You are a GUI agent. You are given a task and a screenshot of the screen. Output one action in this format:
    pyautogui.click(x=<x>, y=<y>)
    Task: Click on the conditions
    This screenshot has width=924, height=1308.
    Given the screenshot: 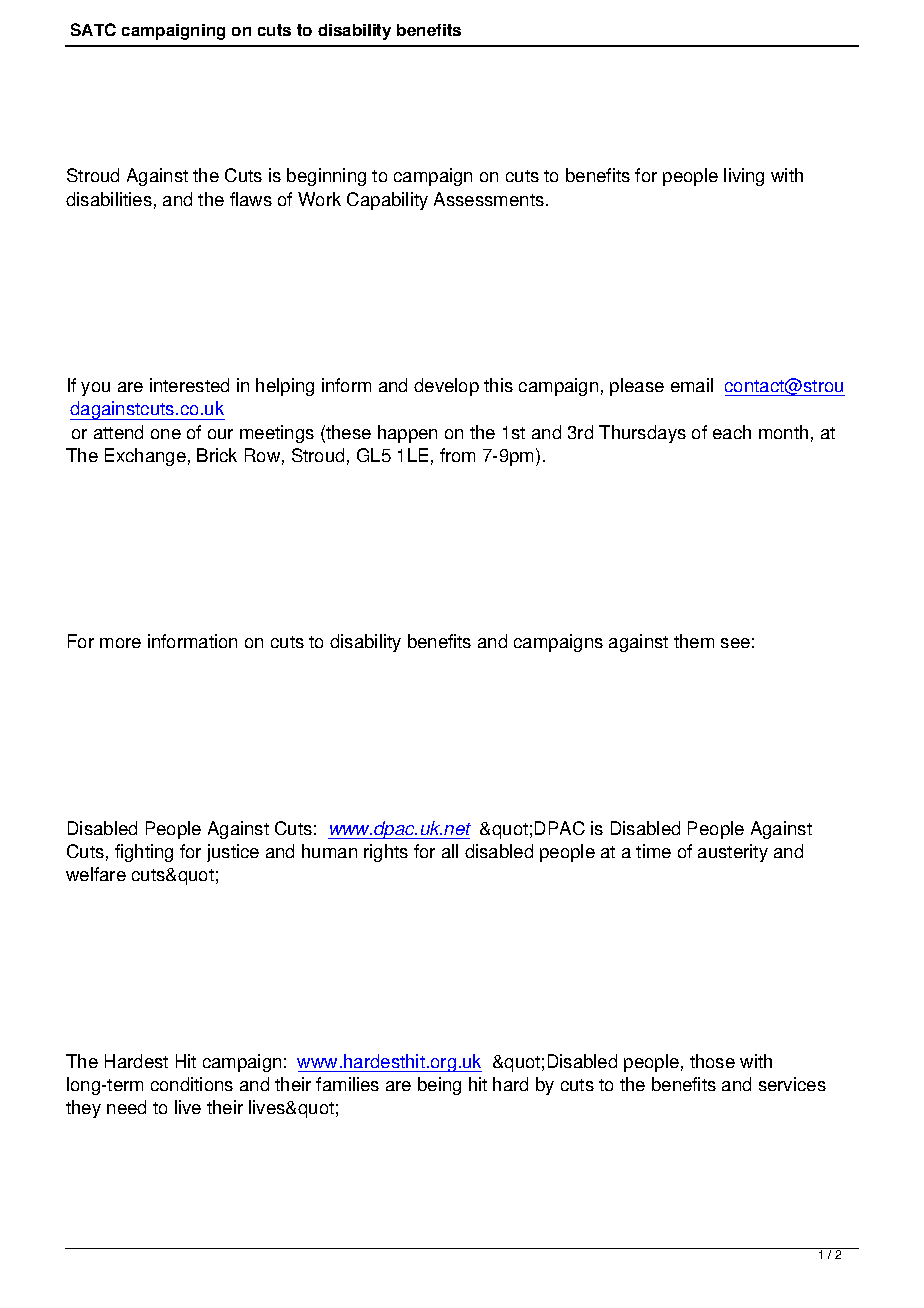 What is the action you would take?
    pyautogui.click(x=192, y=1084)
